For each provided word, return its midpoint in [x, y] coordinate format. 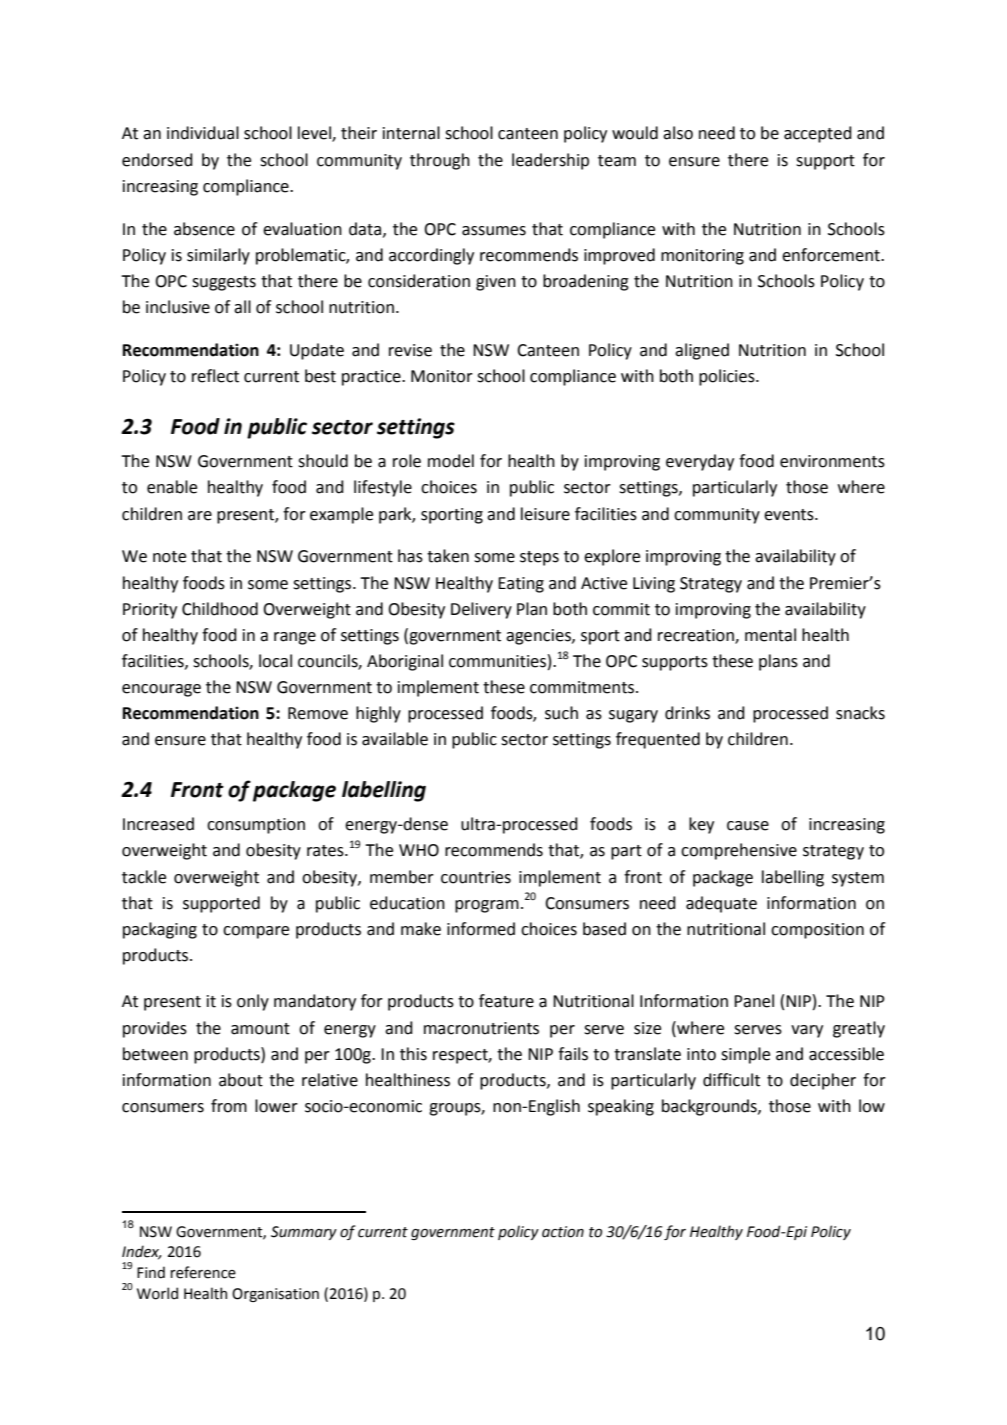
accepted [818, 134]
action [563, 1232]
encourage [161, 690]
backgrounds [710, 1107]
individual [203, 133]
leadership [550, 161]
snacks [860, 713]
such [561, 713]
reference [203, 1272]
